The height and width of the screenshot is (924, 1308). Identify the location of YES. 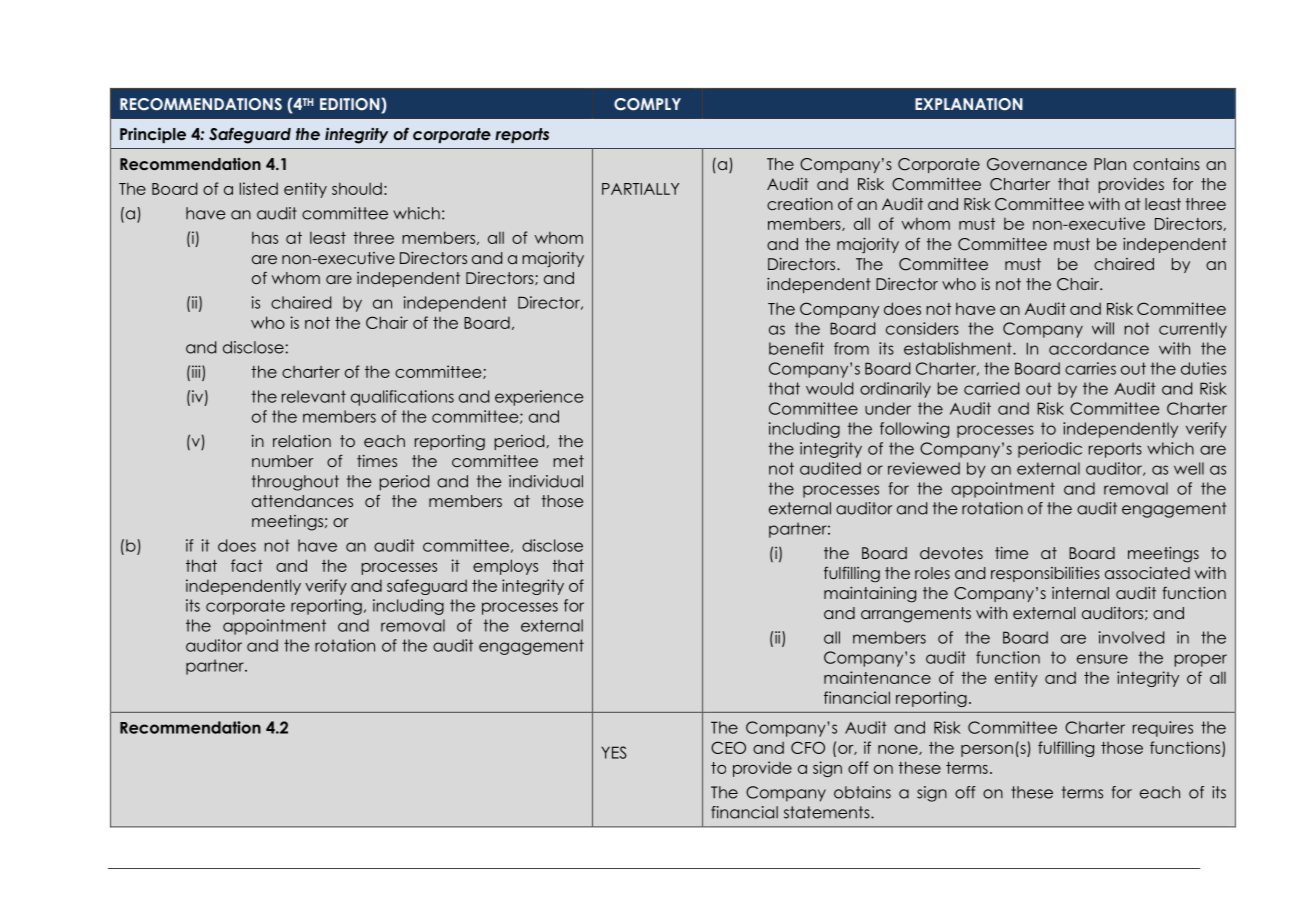
(614, 752).
